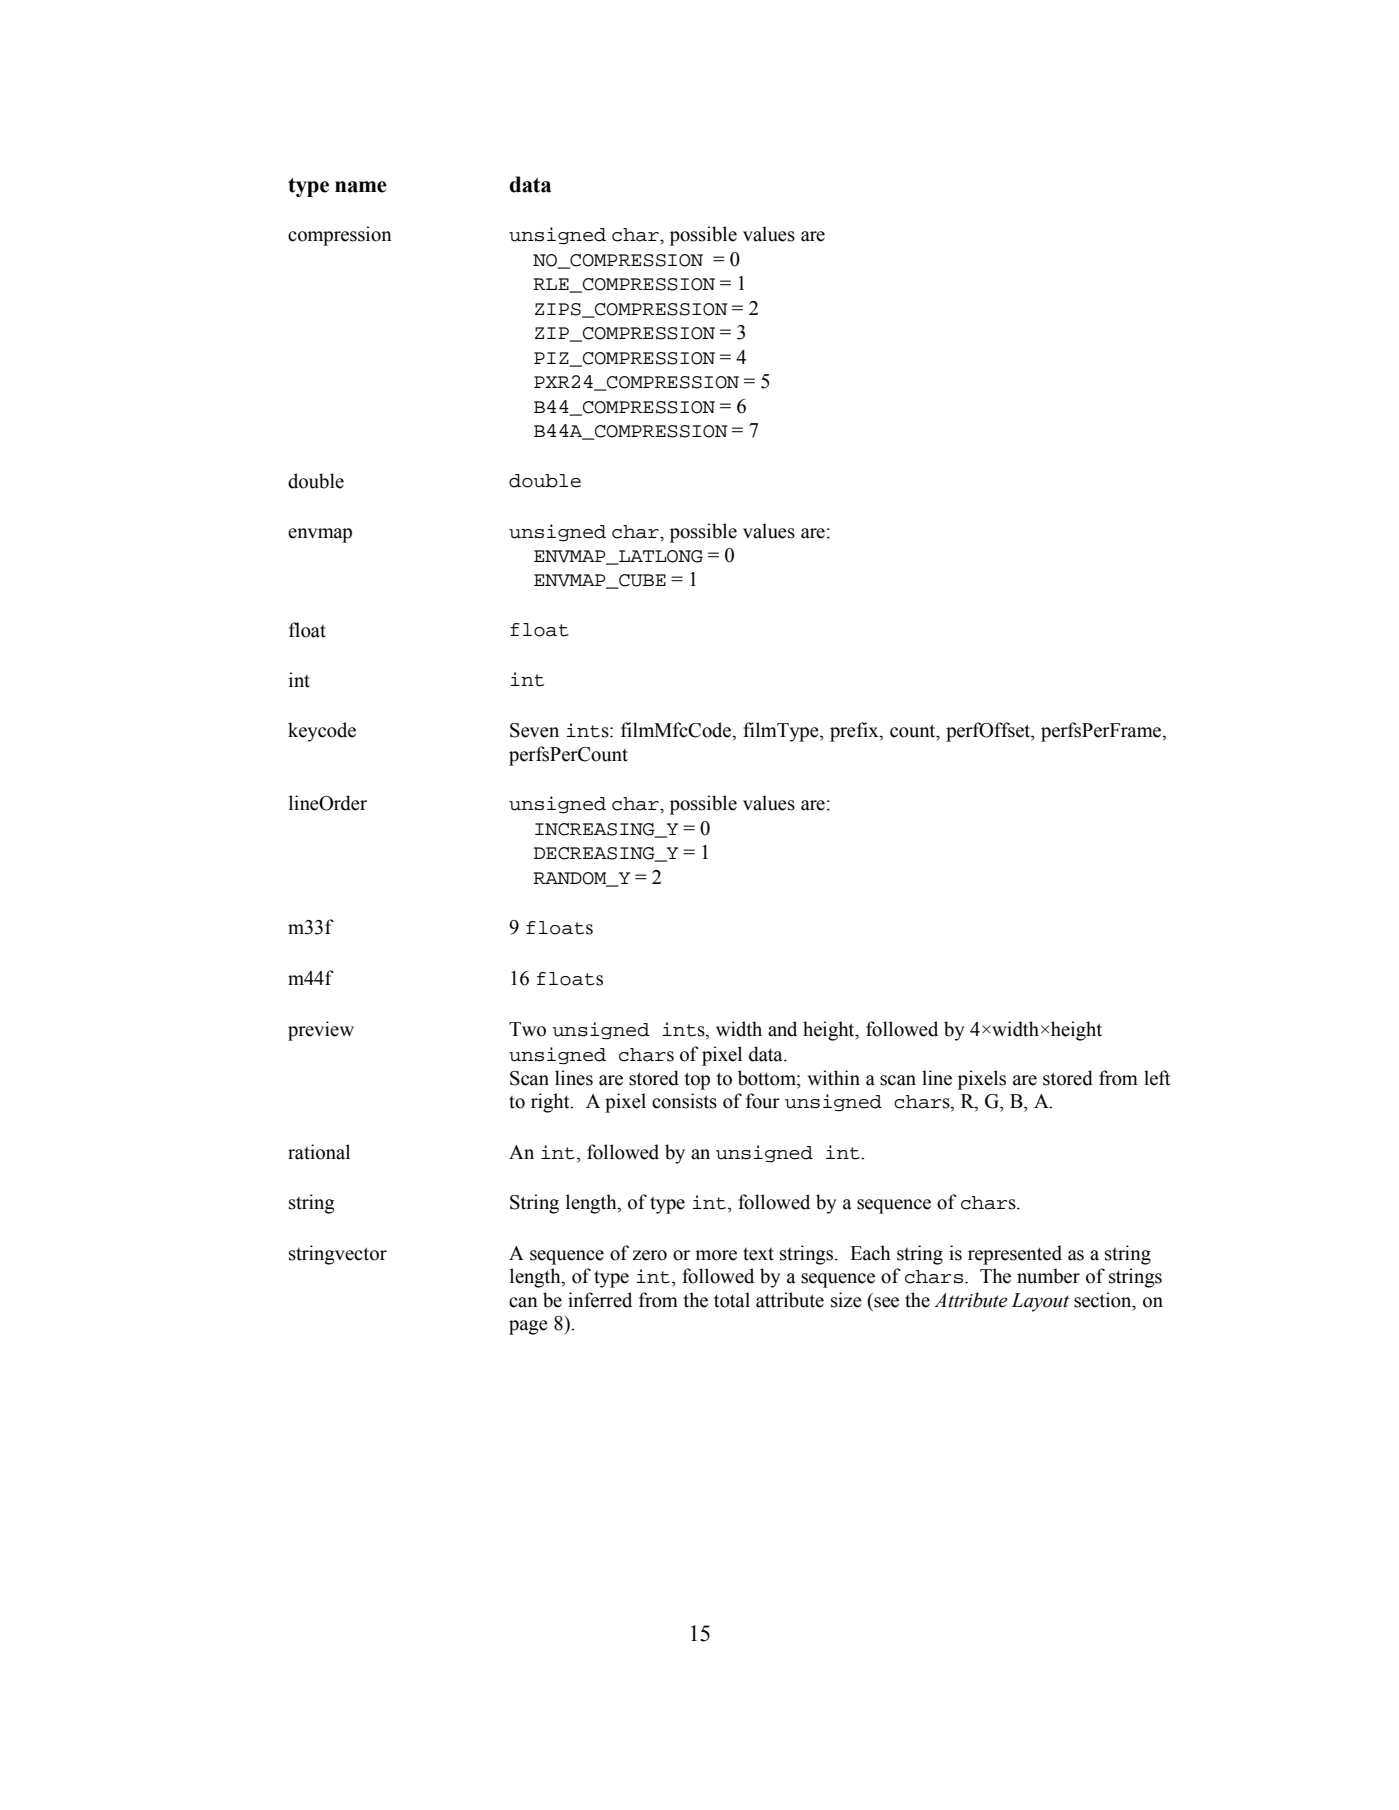 Image resolution: width=1399 pixels, height=1810 pixels. I want to click on preview, so click(321, 1031).
